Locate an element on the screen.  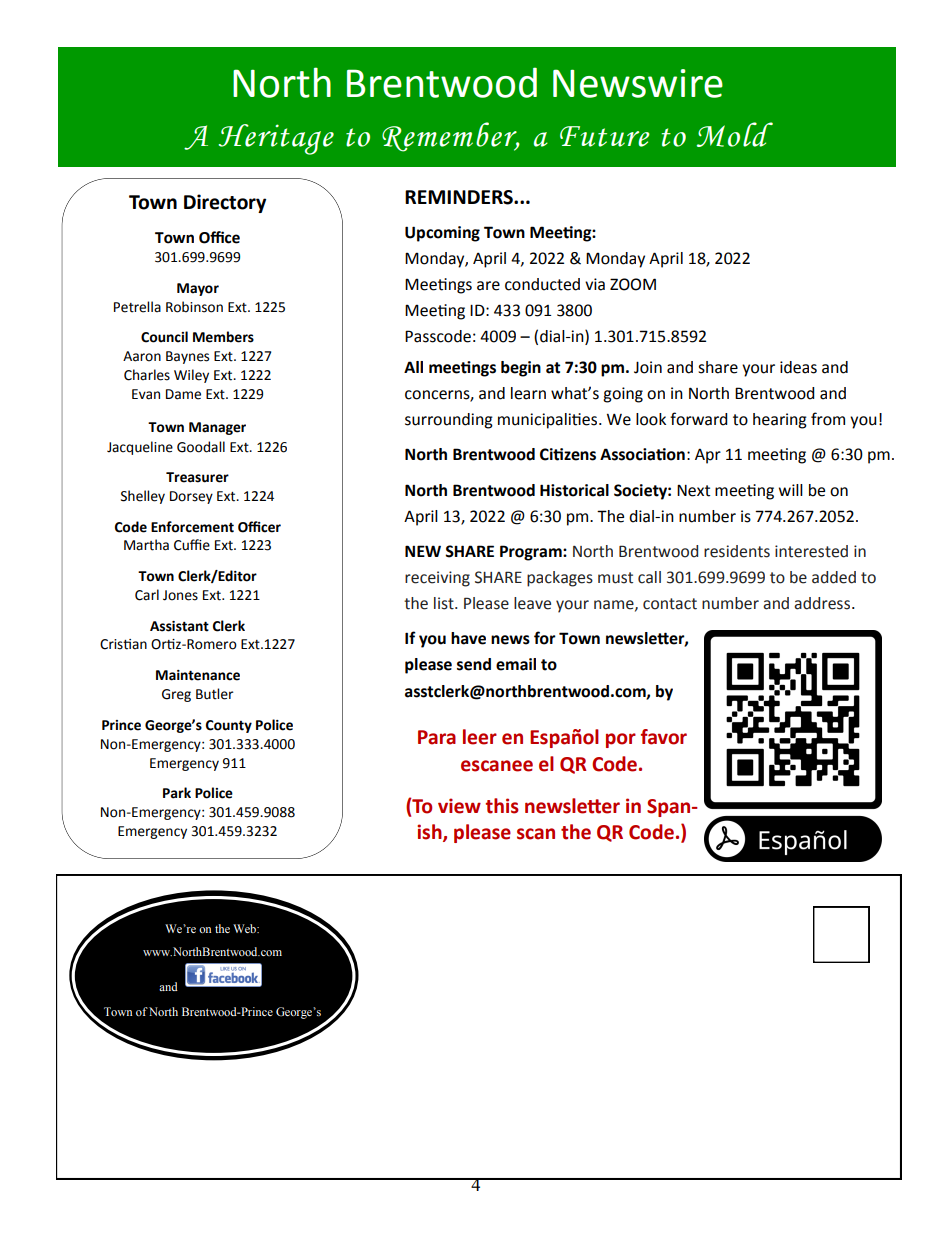
Future is located at coordinates (605, 136).
